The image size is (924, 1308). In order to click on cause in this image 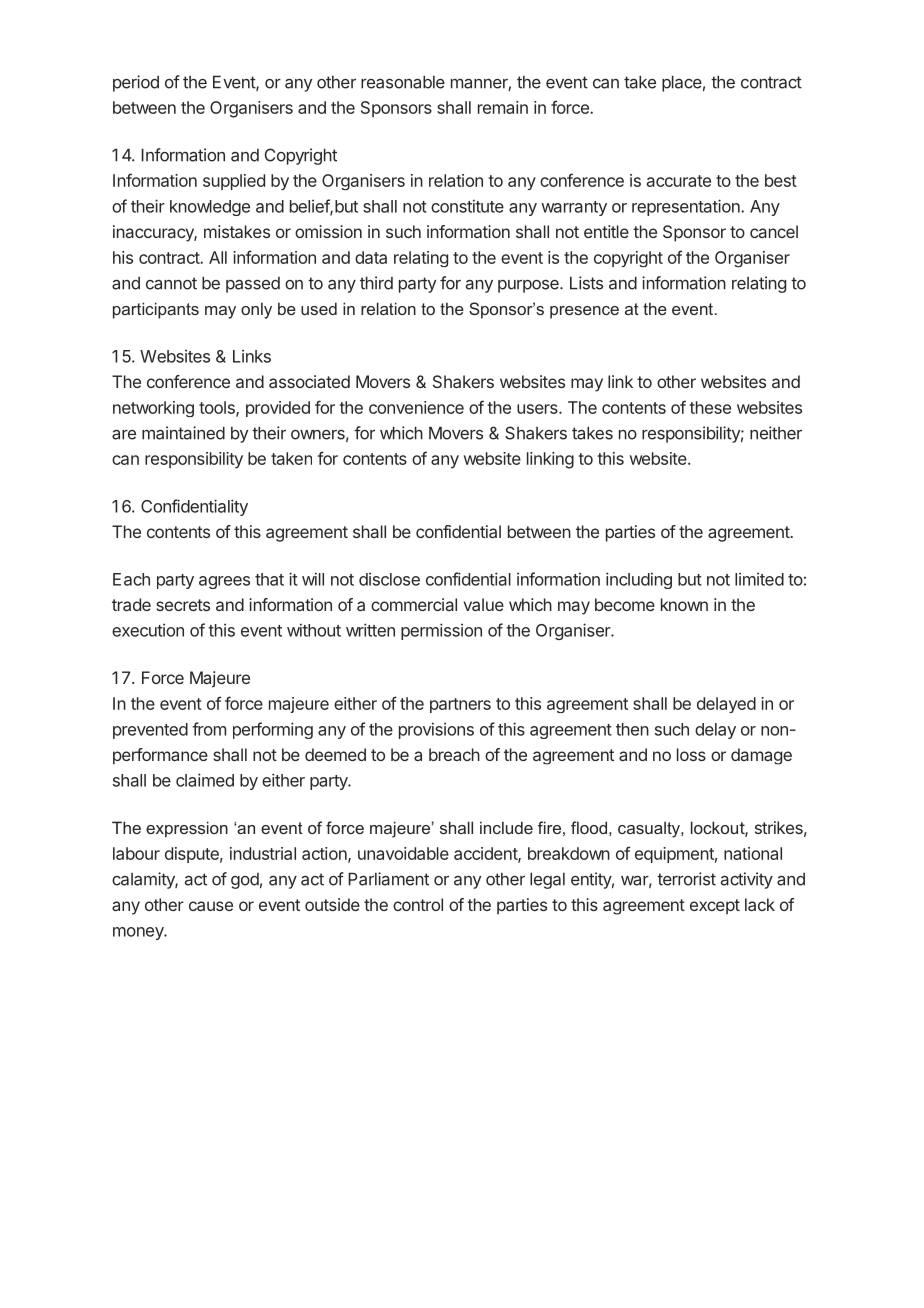, I will do `click(211, 906)`.
